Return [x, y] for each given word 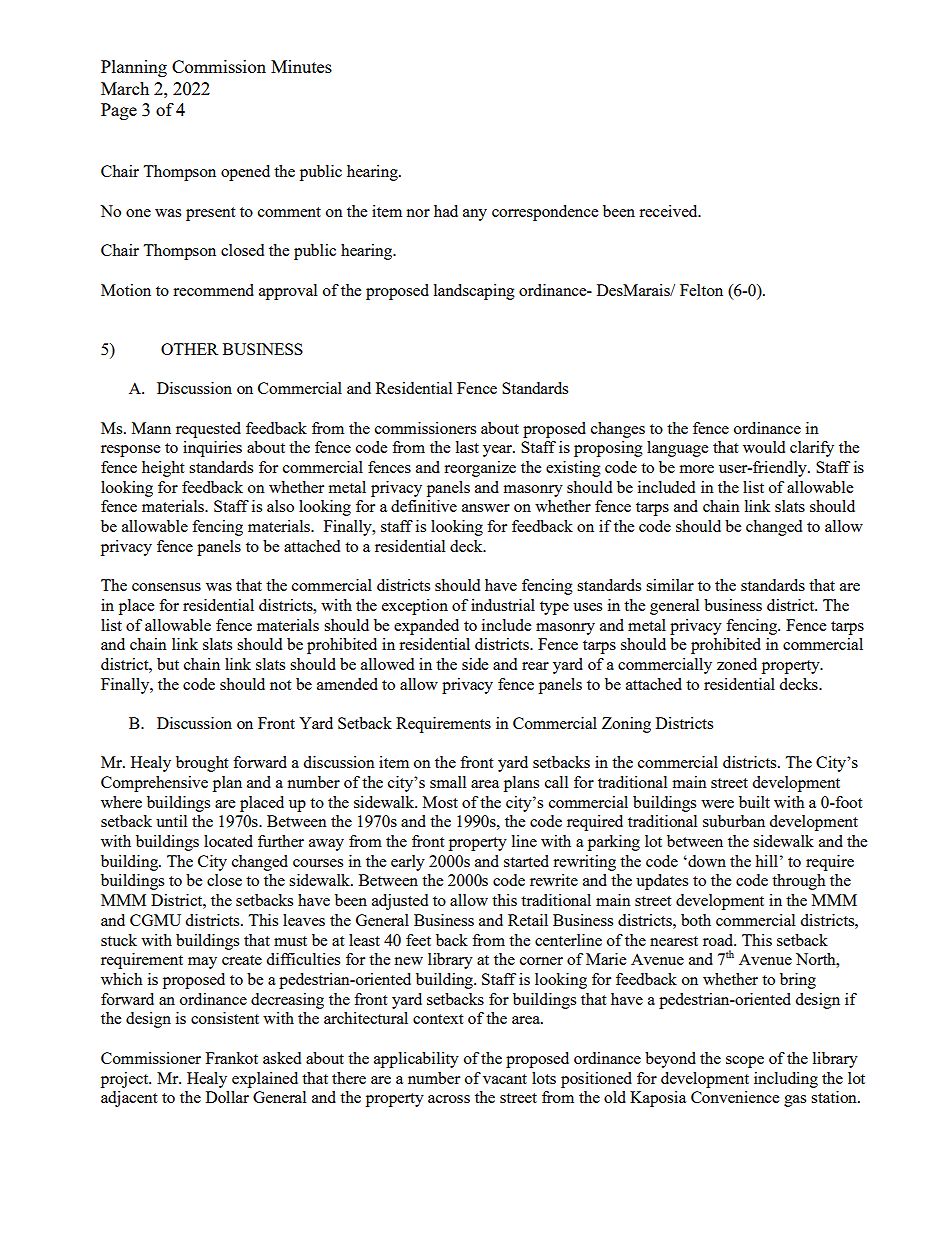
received [669, 211]
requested [208, 430]
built [754, 802]
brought [202, 764]
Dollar [227, 1097]
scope [745, 1062]
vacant [505, 1079]
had [446, 211]
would [764, 447]
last [467, 447]
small [448, 782]
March [125, 88]
